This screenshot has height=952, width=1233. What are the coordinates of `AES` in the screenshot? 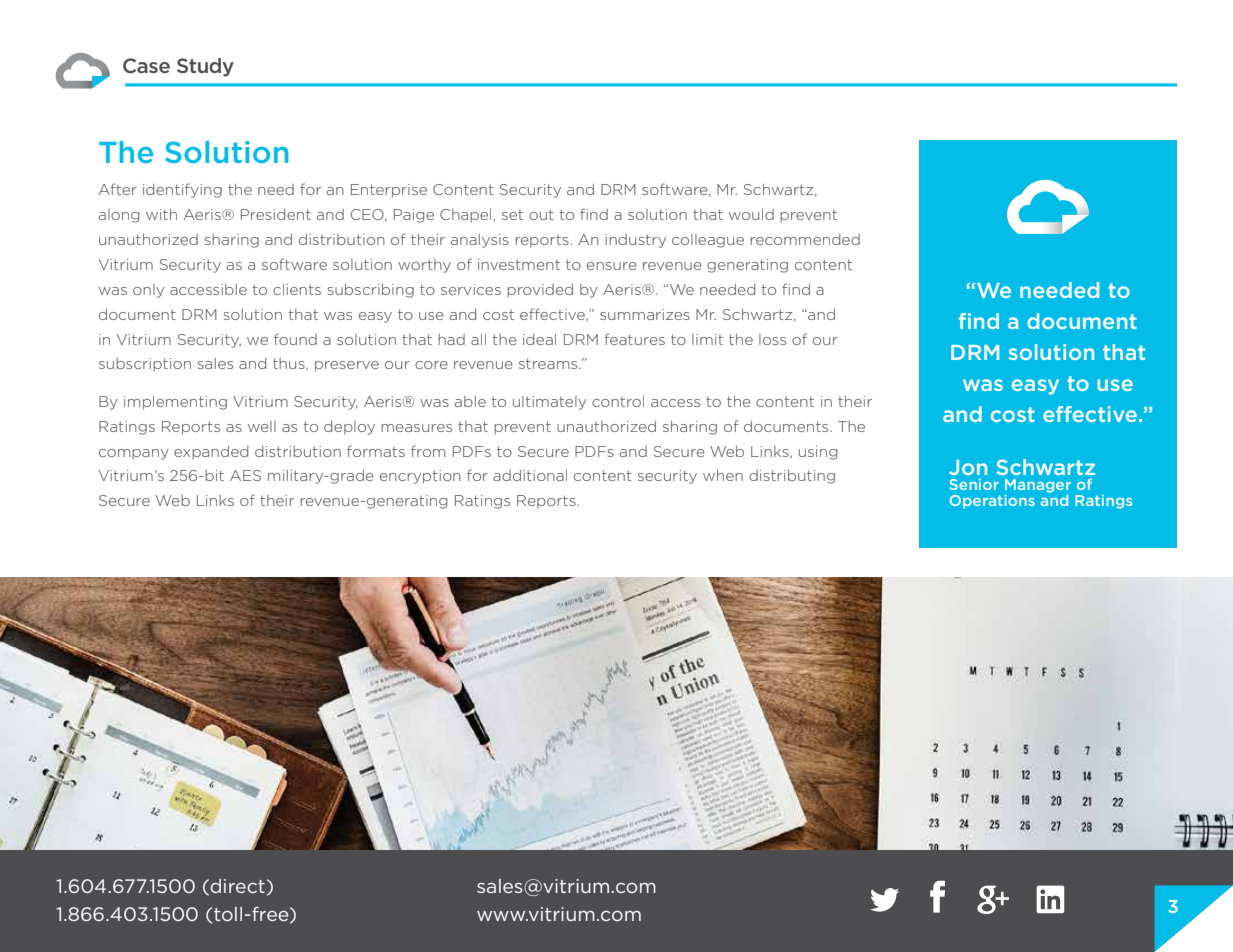 It's located at (245, 475).
